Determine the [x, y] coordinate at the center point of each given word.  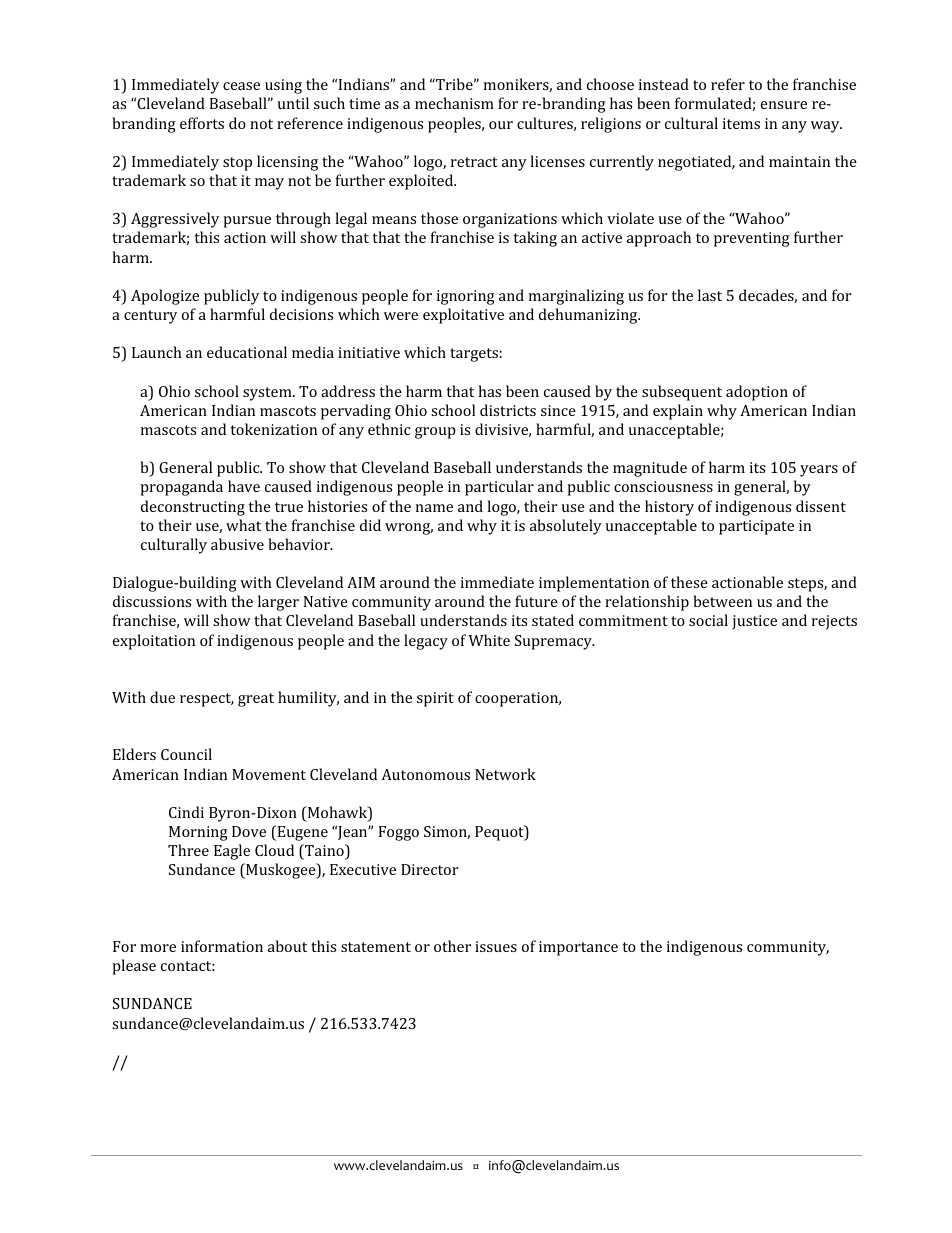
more [158, 948]
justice [754, 622]
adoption [757, 393]
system [268, 394]
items [741, 123]
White [489, 640]
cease [241, 86]
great [256, 700]
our [501, 125]
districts [508, 410]
